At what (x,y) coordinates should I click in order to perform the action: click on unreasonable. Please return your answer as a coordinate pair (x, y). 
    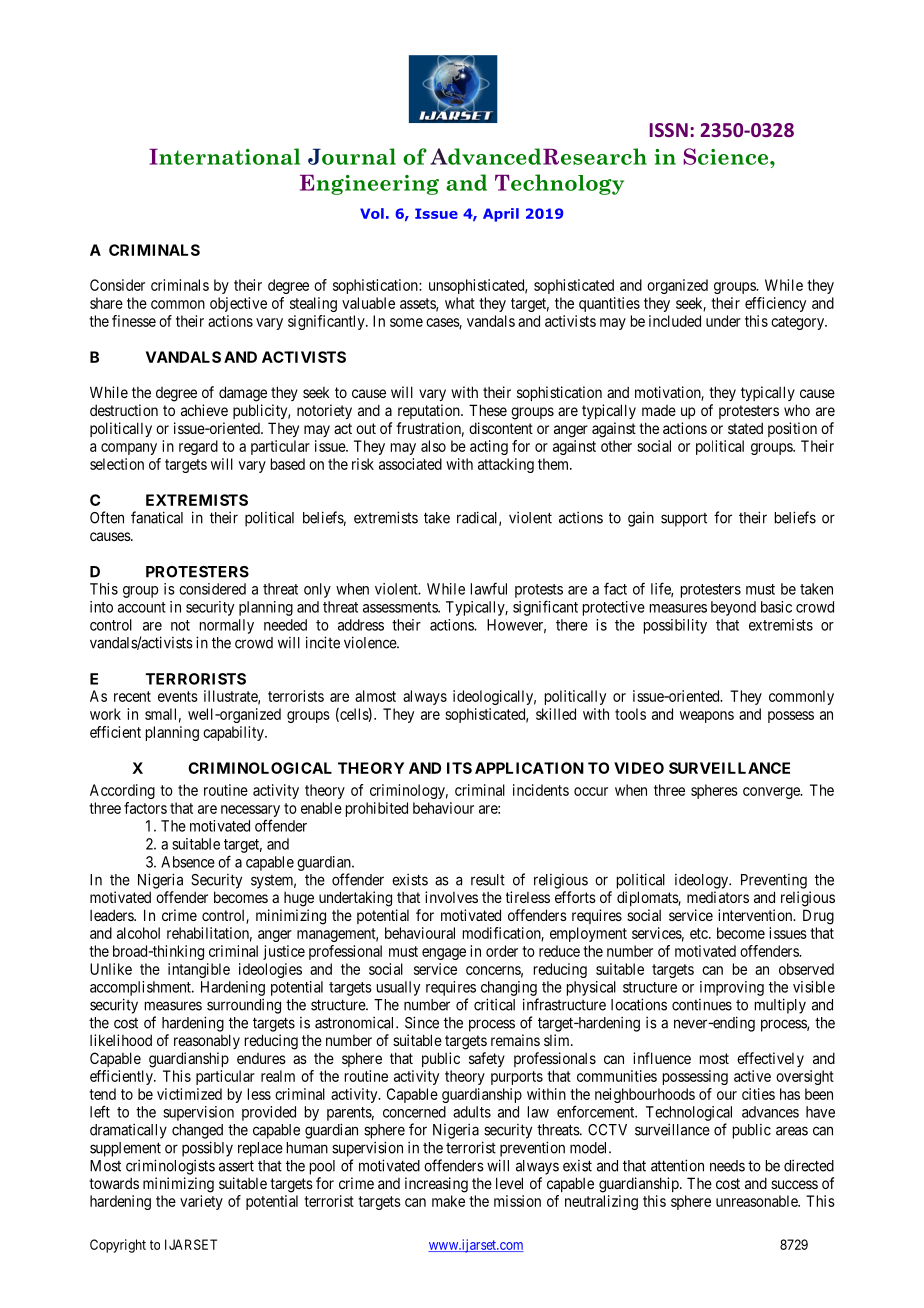
    Looking at the image, I should click on (757, 1201).
